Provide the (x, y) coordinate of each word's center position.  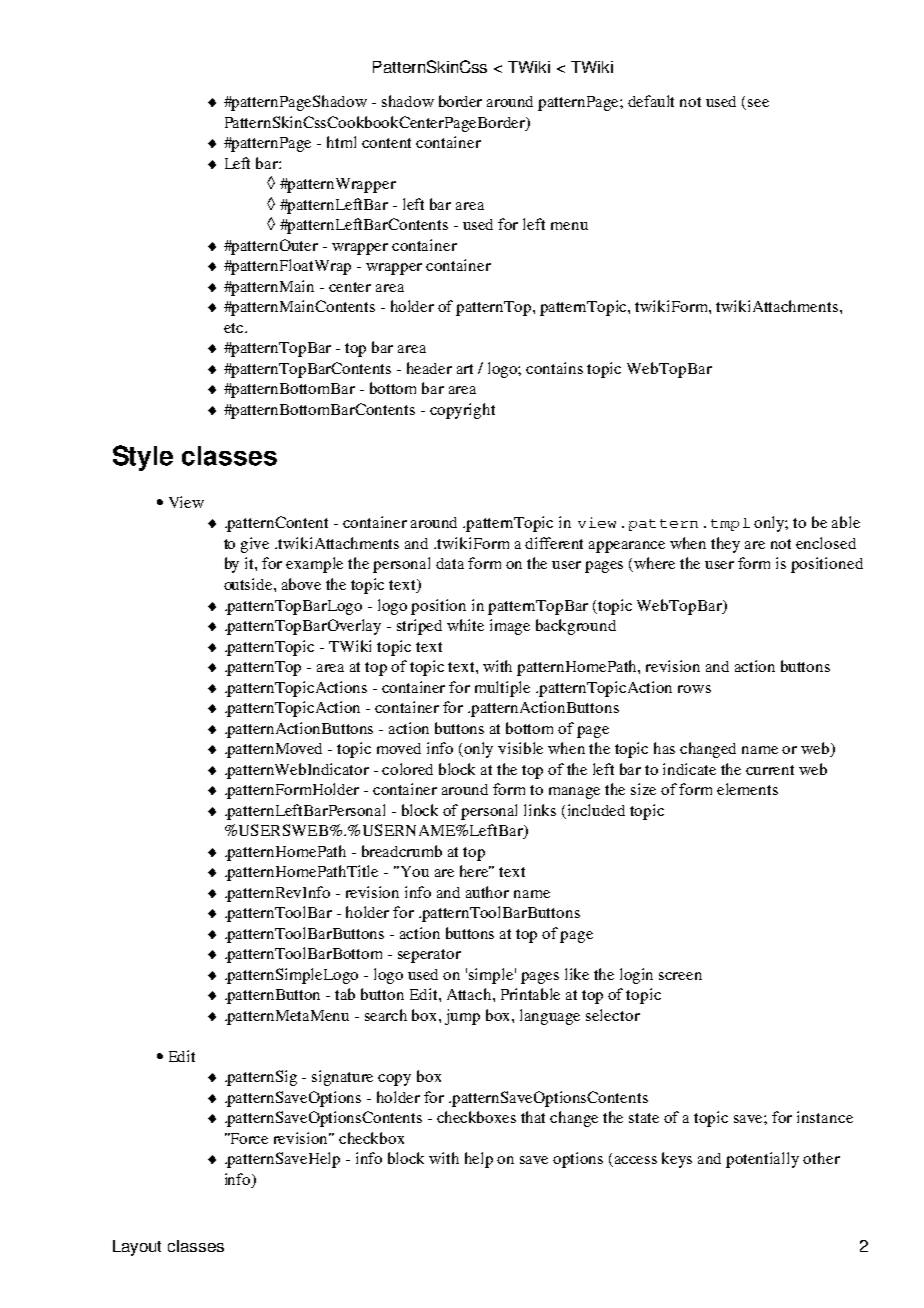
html (341, 142)
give (255, 545)
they (725, 545)
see (758, 103)
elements (747, 789)
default (651, 101)
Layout (137, 1248)
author (487, 892)
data (450, 563)
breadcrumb (402, 851)
